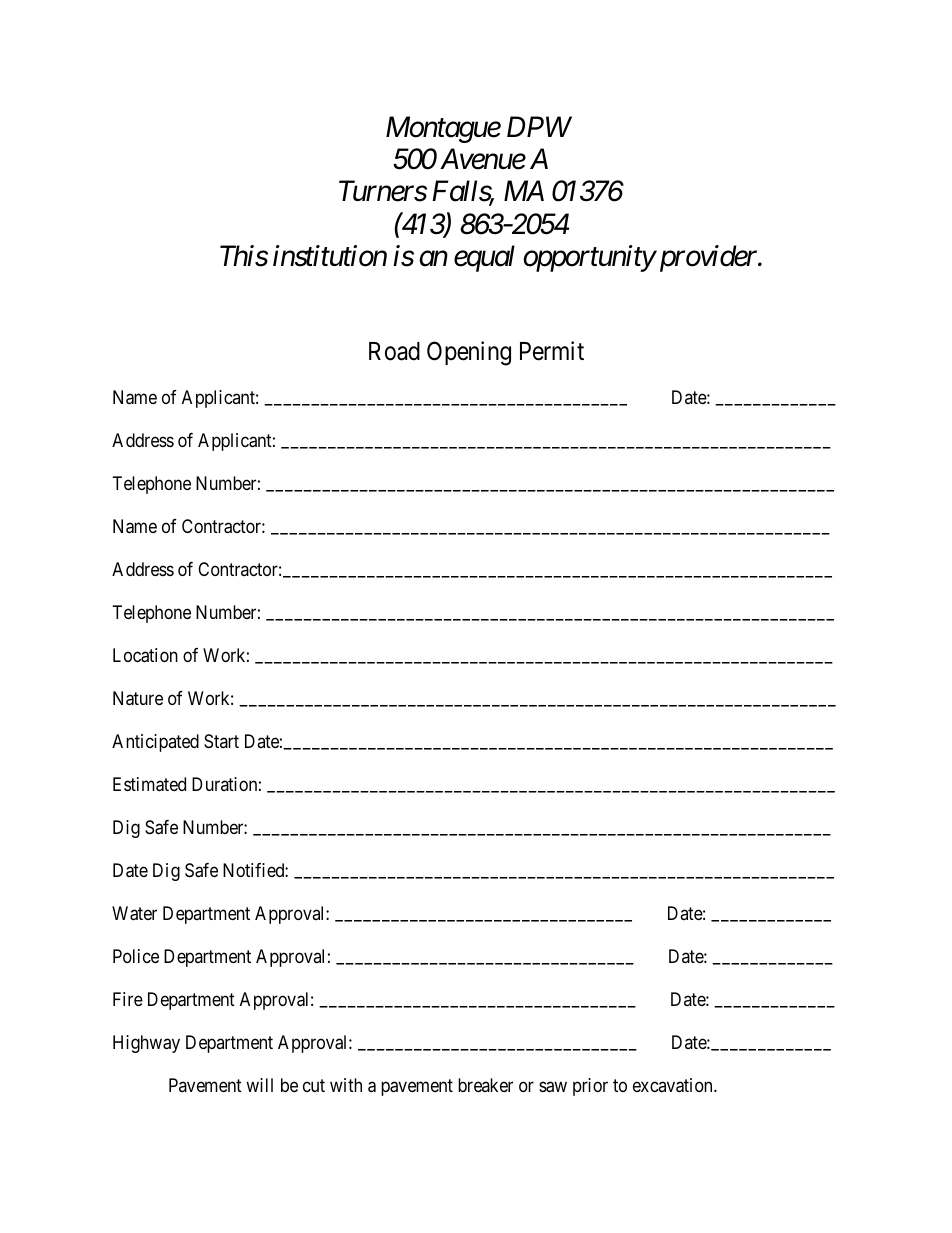 The image size is (952, 1233). I want to click on Estimated, so click(149, 784).
